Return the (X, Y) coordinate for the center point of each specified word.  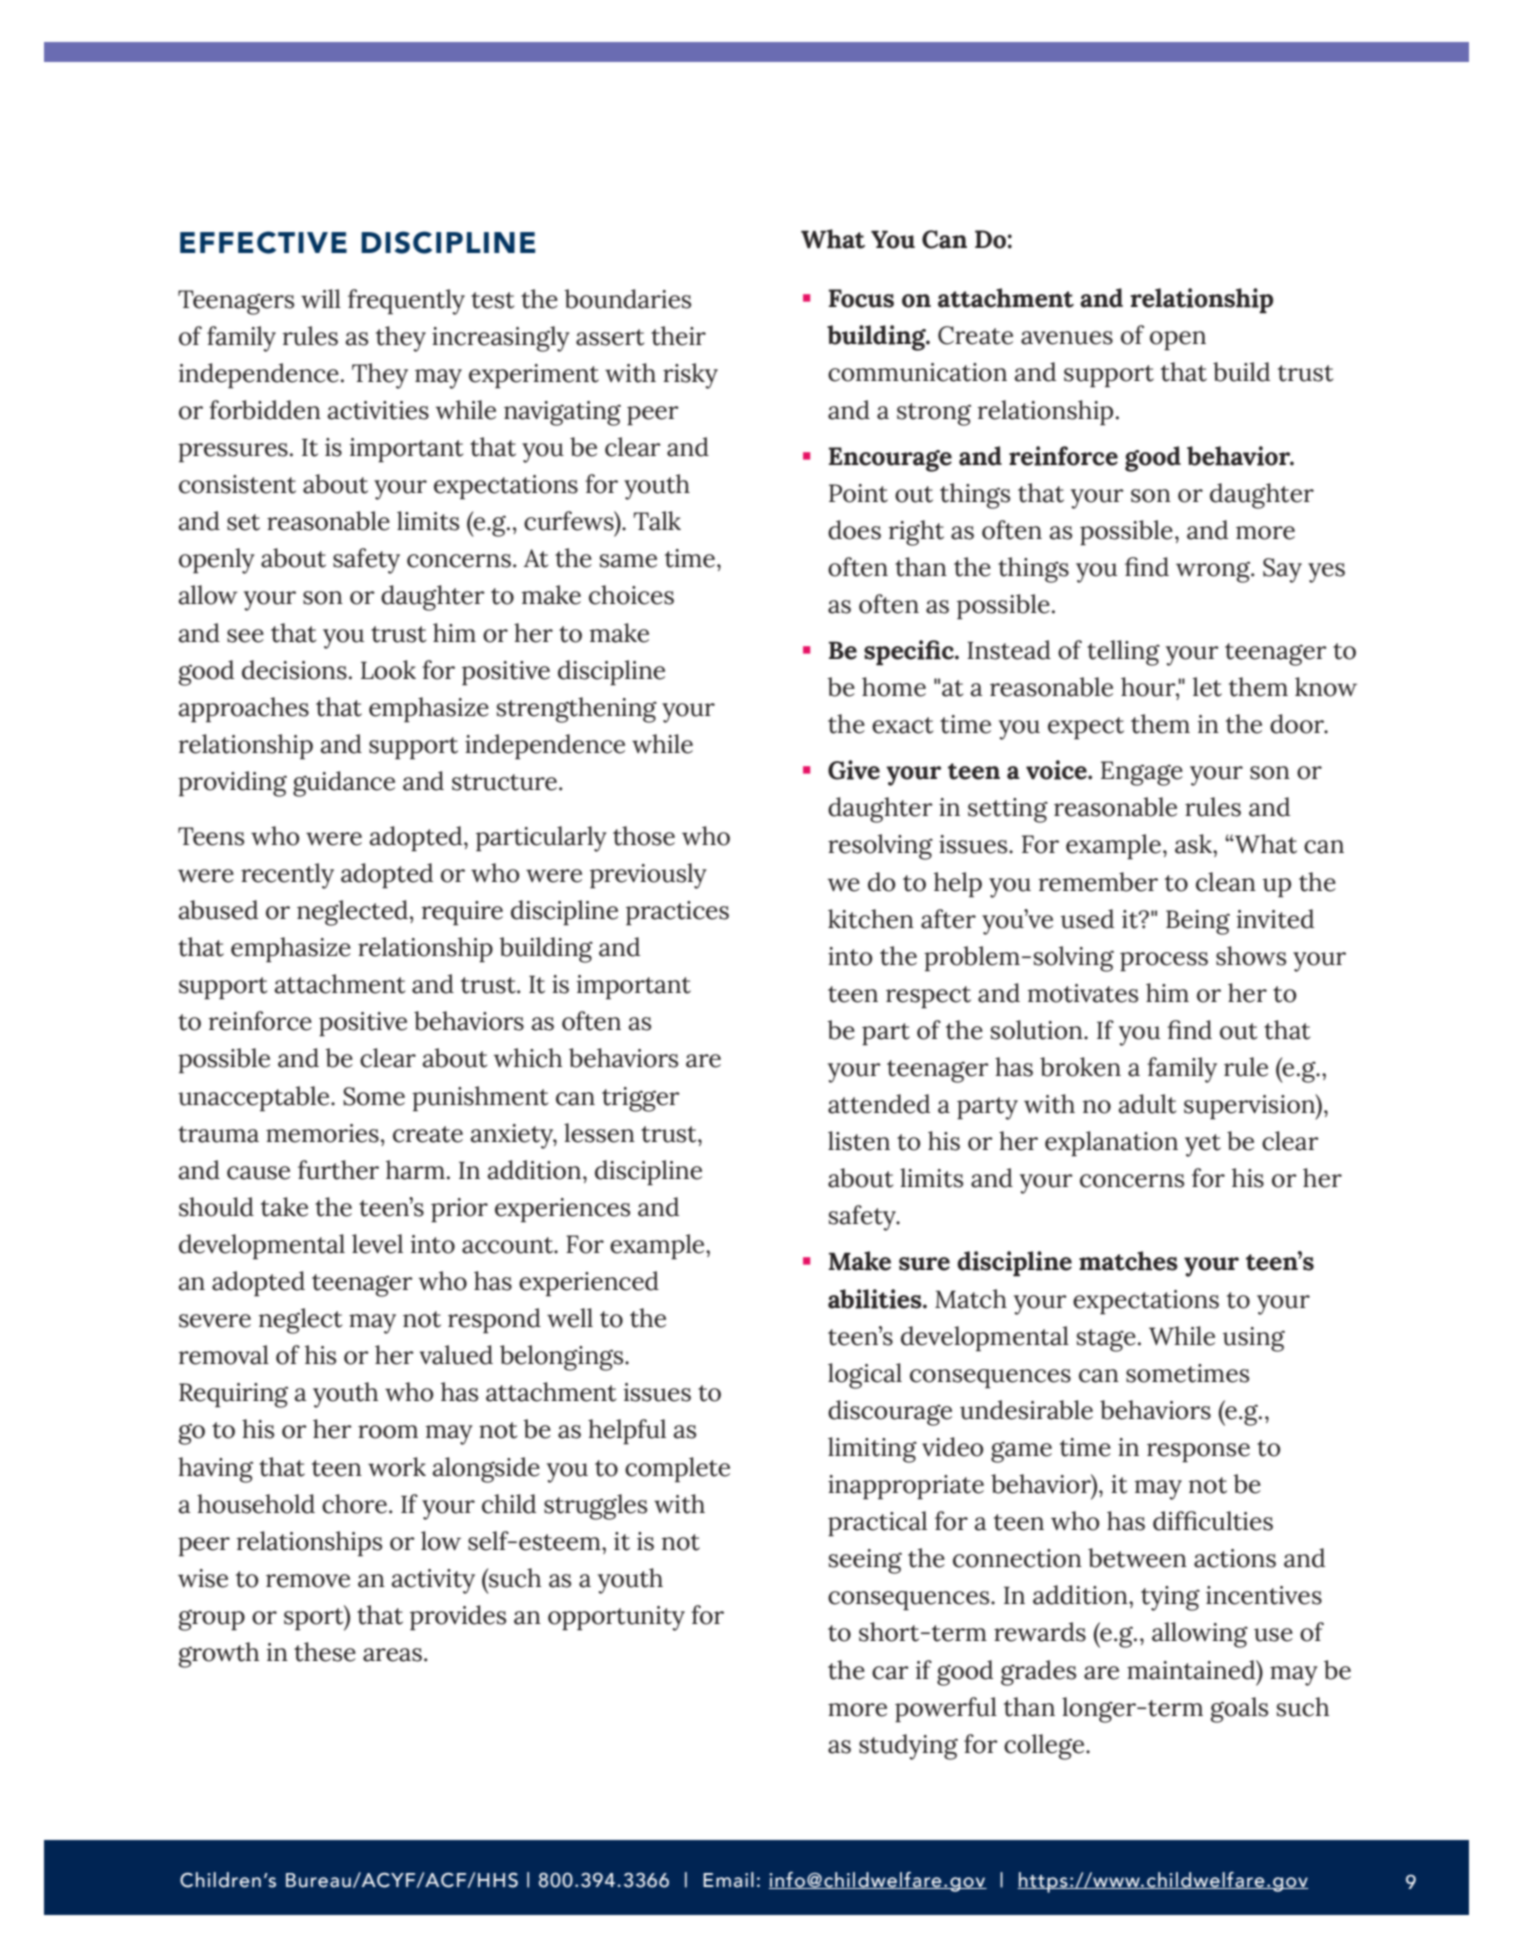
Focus (861, 298)
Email (728, 1880)
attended (879, 1104)
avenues (1067, 338)
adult (1147, 1104)
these (325, 1652)
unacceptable (255, 1099)
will (321, 298)
